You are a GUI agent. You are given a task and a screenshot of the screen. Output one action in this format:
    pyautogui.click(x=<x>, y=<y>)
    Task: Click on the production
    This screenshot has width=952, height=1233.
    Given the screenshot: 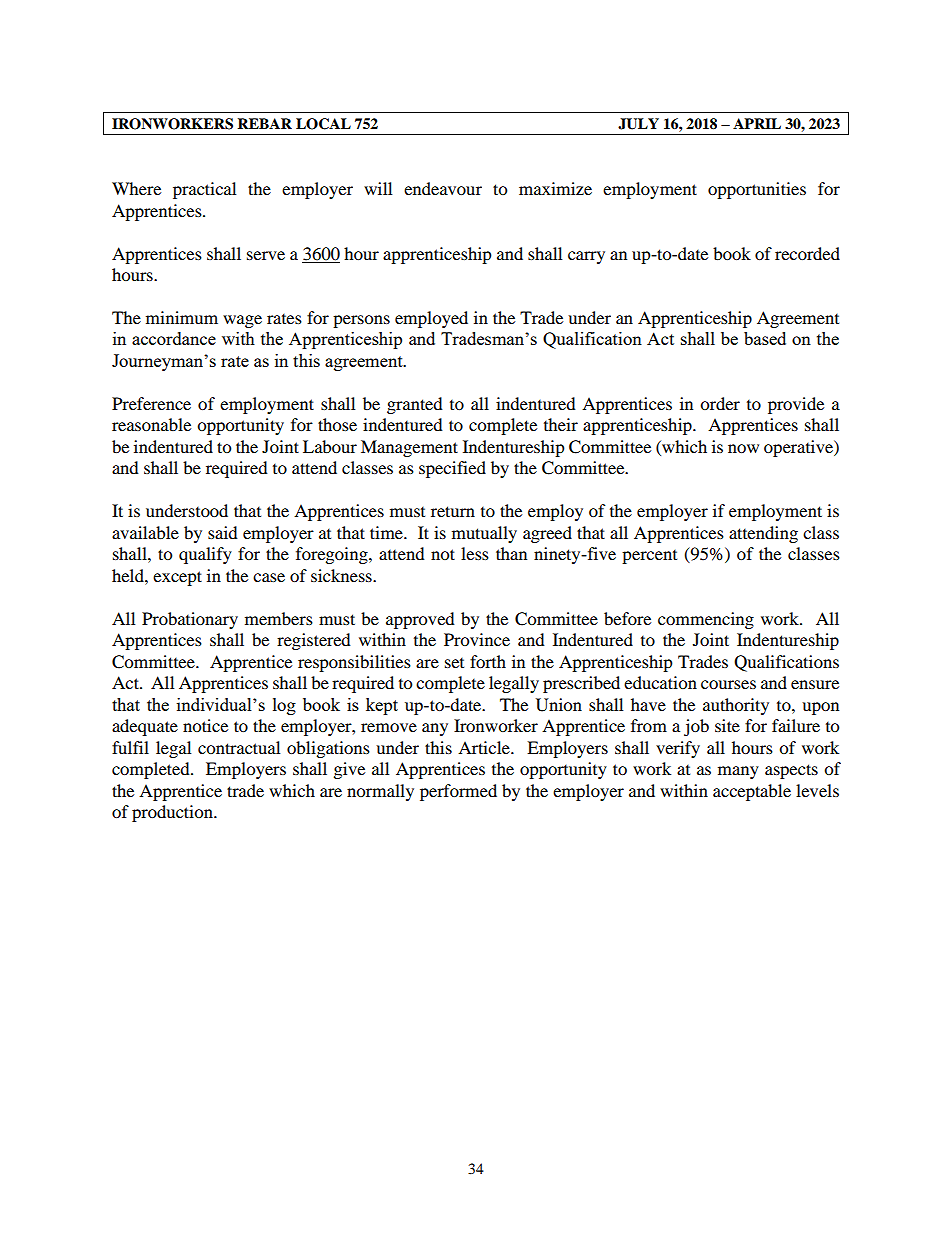 What is the action you would take?
    pyautogui.click(x=173, y=813)
